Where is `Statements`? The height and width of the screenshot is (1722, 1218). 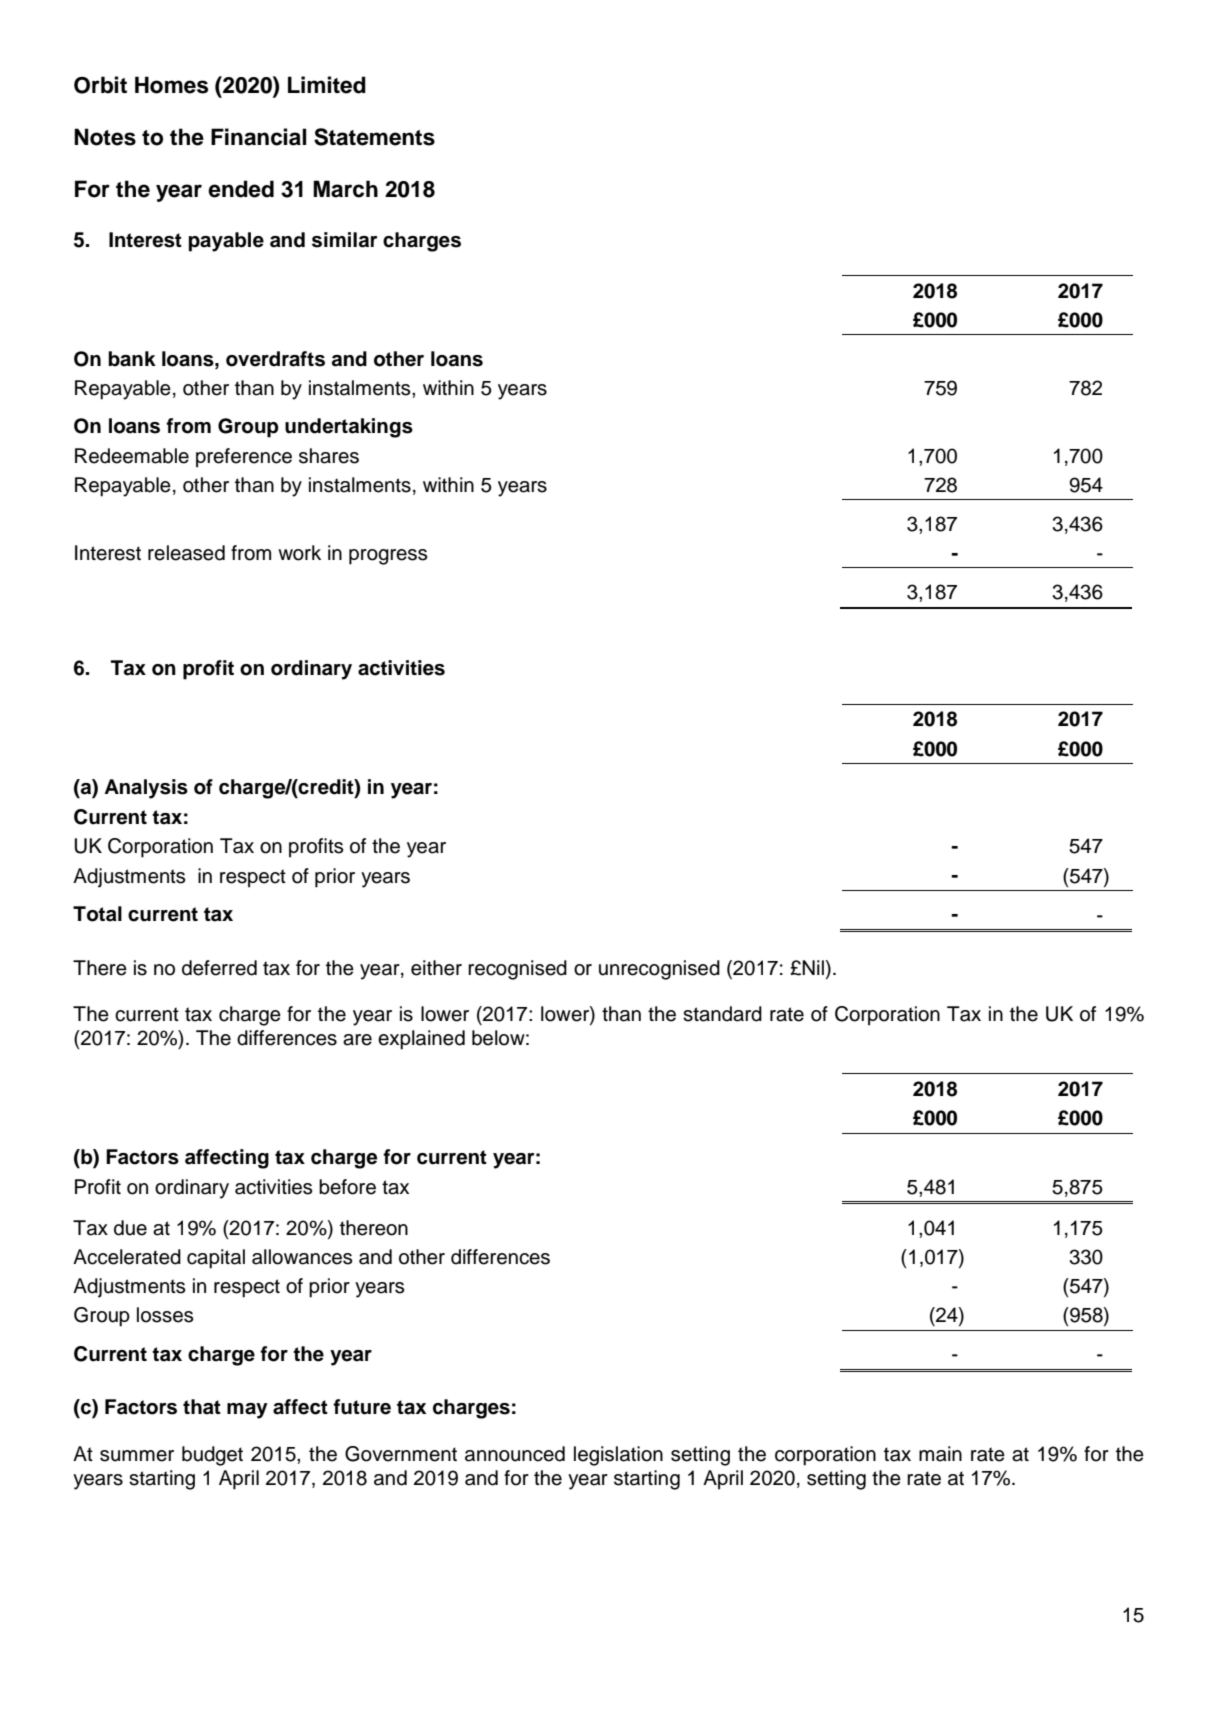 Statements is located at coordinates (374, 137).
